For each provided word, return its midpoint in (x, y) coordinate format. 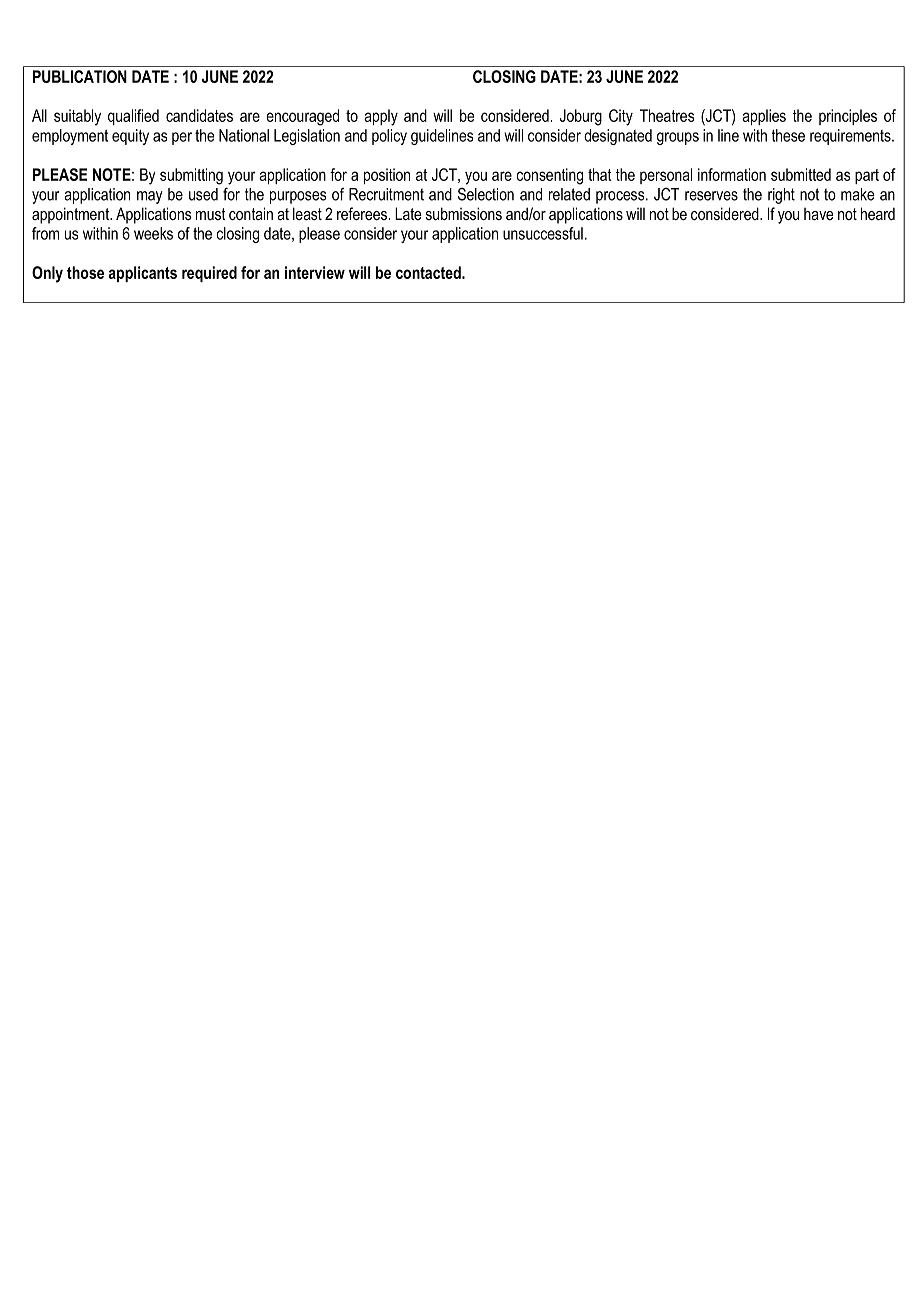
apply (381, 117)
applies (764, 117)
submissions (464, 213)
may (150, 197)
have (818, 214)
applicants (142, 274)
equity (130, 137)
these (788, 135)
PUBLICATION (80, 76)
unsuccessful (543, 233)
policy (389, 137)
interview (315, 272)
